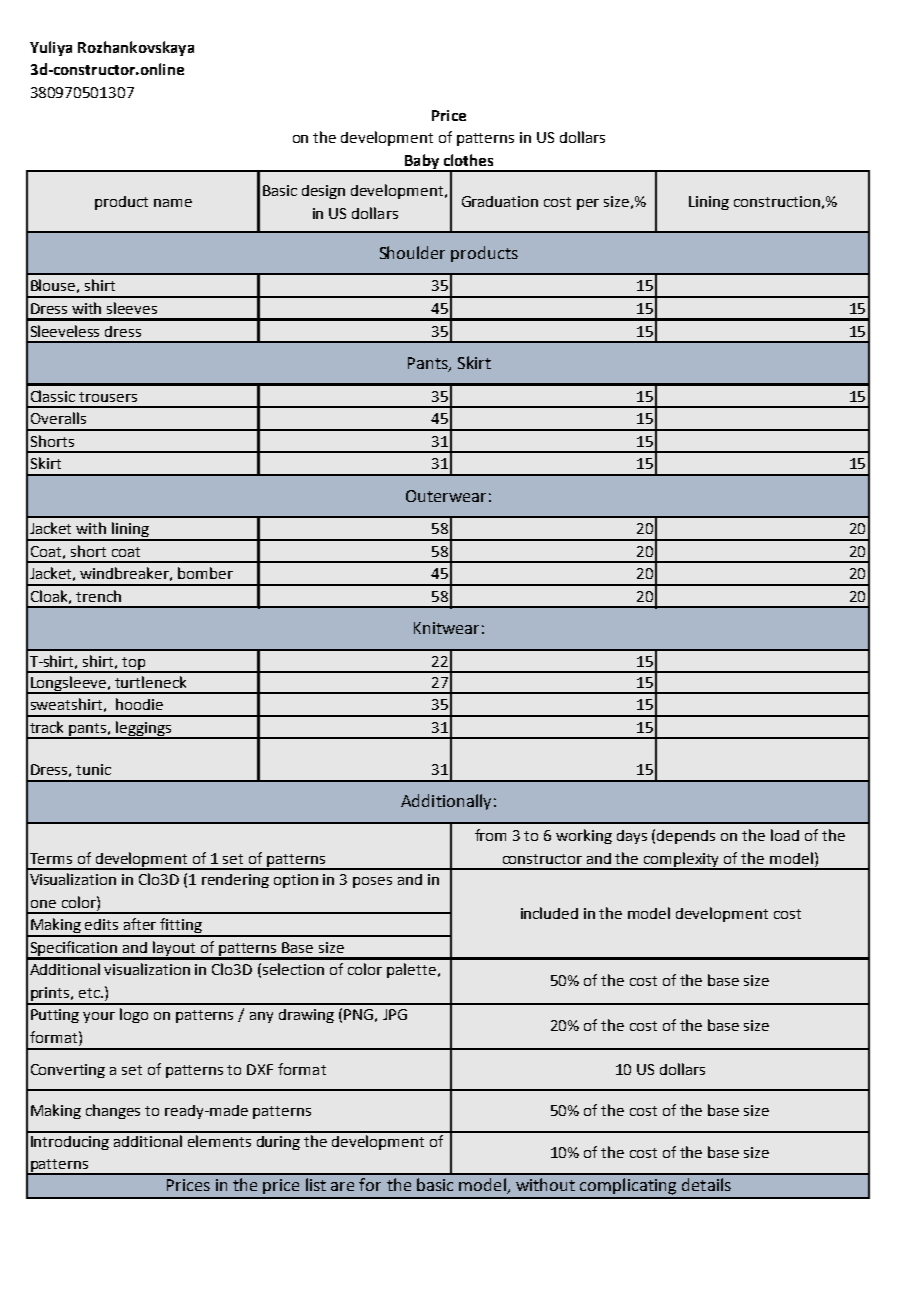 This document has height=1309, width=924. What do you see at coordinates (134, 664) in the document?
I see `top` at bounding box center [134, 664].
